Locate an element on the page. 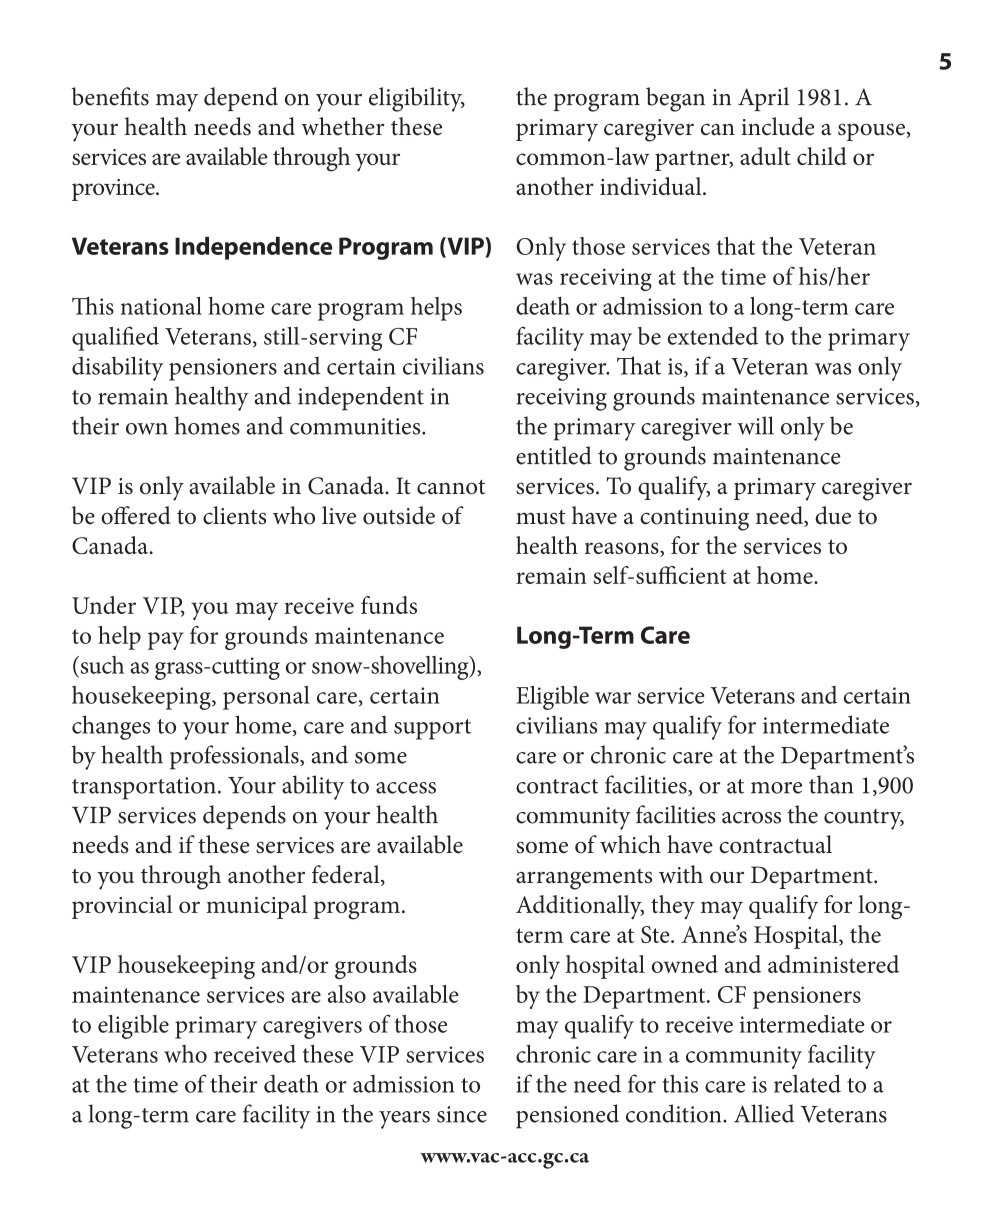 The image size is (1008, 1216). across is located at coordinates (751, 818).
